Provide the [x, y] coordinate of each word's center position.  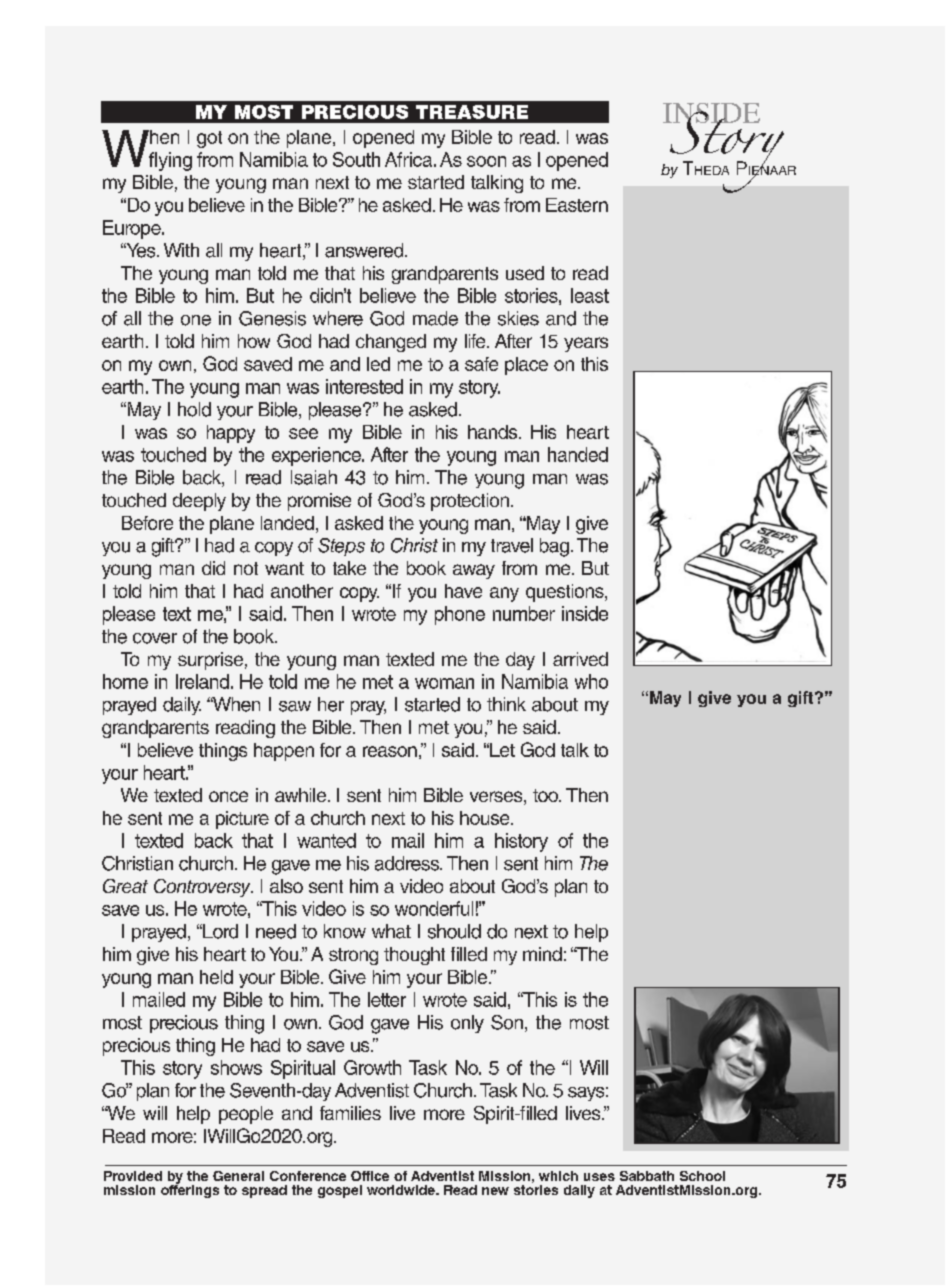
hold [194, 409]
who [591, 681]
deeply [199, 502]
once [228, 796]
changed [391, 343]
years [586, 344]
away [474, 571]
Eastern [577, 205]
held [216, 977]
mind [542, 954]
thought [414, 956]
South [356, 159]
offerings [190, 1190]
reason [390, 751]
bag [554, 547]
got [209, 139]
